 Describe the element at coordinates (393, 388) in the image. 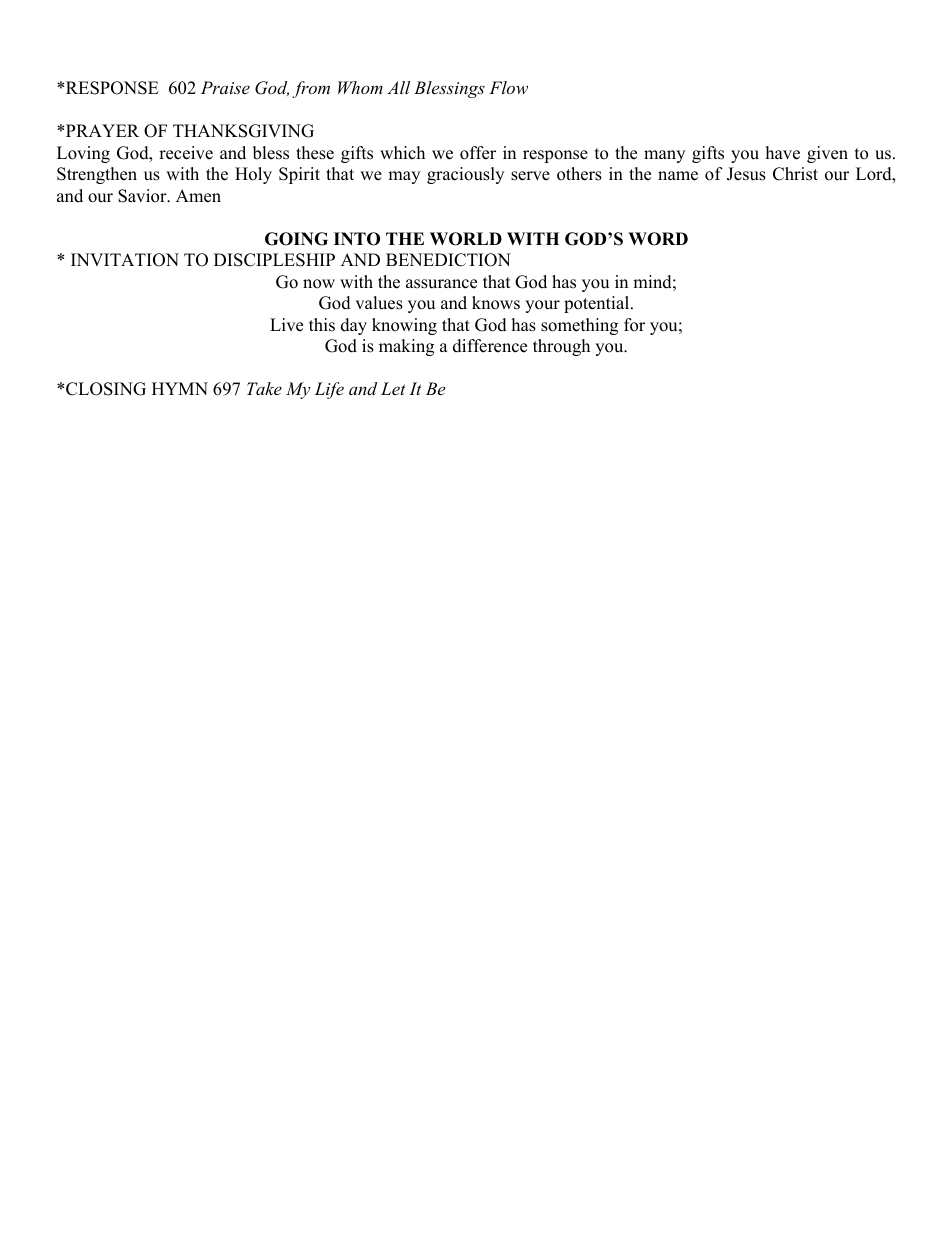

I see `Let` at that location.
